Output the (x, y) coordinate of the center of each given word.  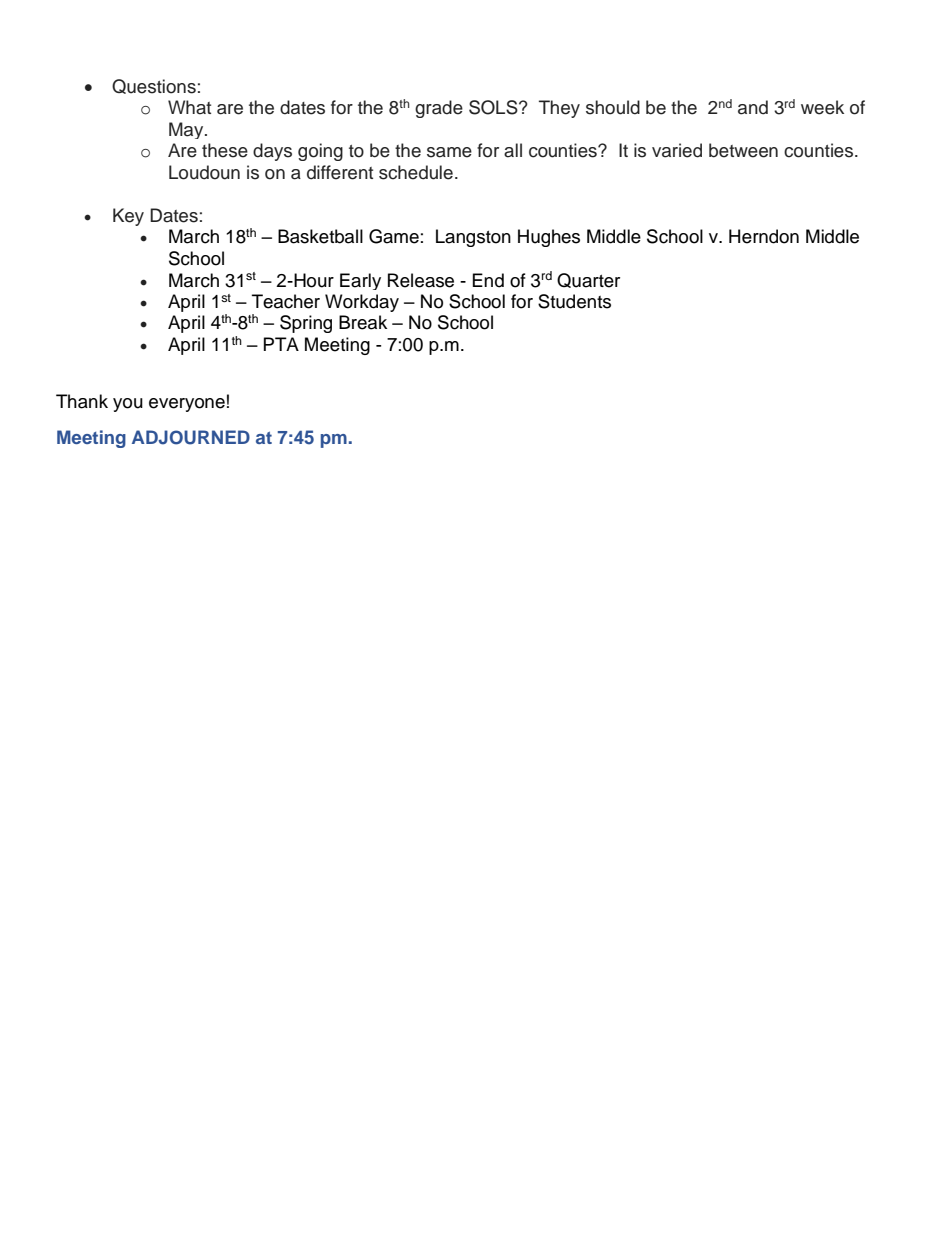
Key (128, 217)
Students (574, 301)
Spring (306, 324)
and (753, 107)
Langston (473, 238)
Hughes (549, 238)
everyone (187, 405)
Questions (154, 86)
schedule (416, 172)
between (743, 150)
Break (363, 322)
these (225, 150)
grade (439, 109)
